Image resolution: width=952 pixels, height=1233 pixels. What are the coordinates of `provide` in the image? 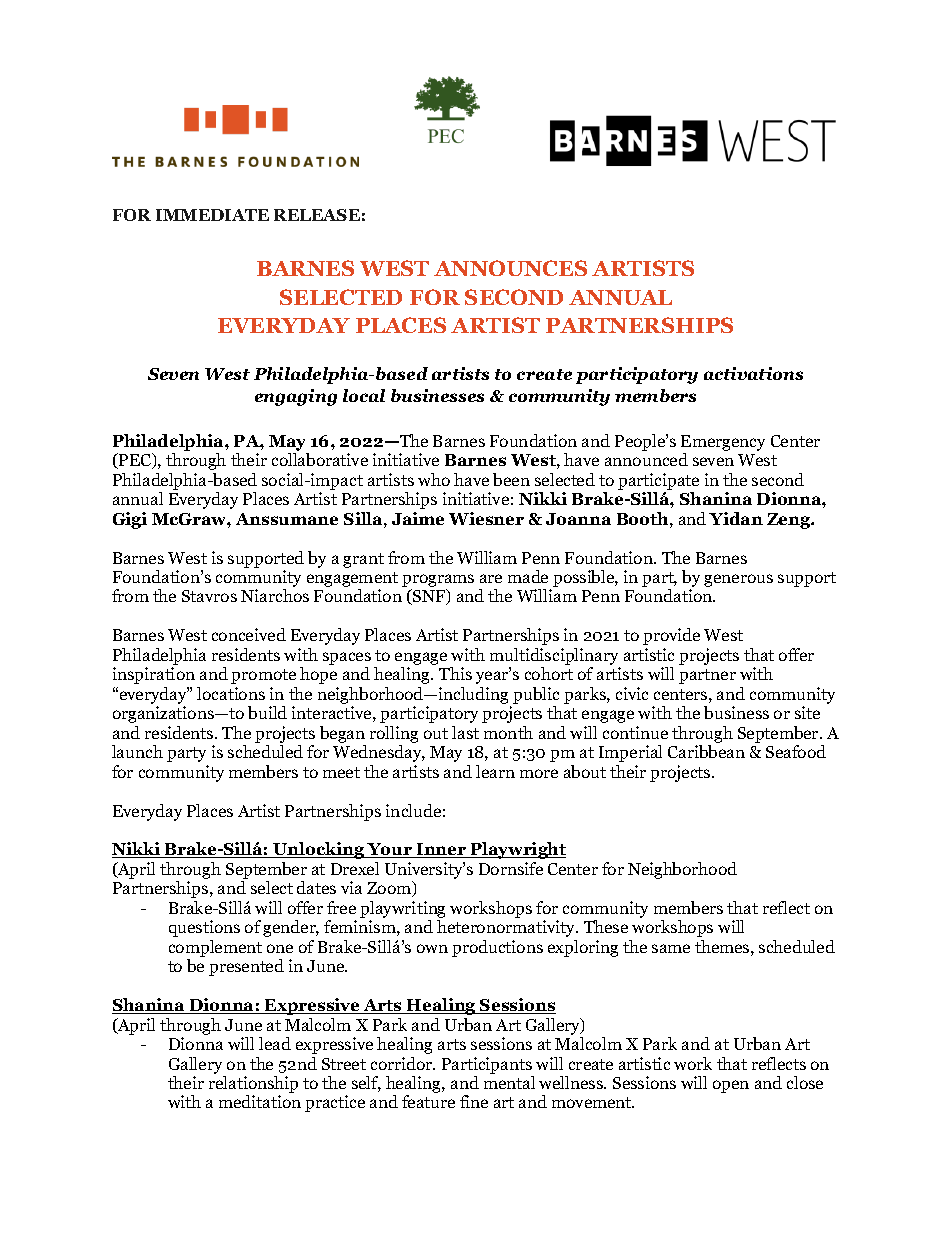 It's located at (671, 636).
